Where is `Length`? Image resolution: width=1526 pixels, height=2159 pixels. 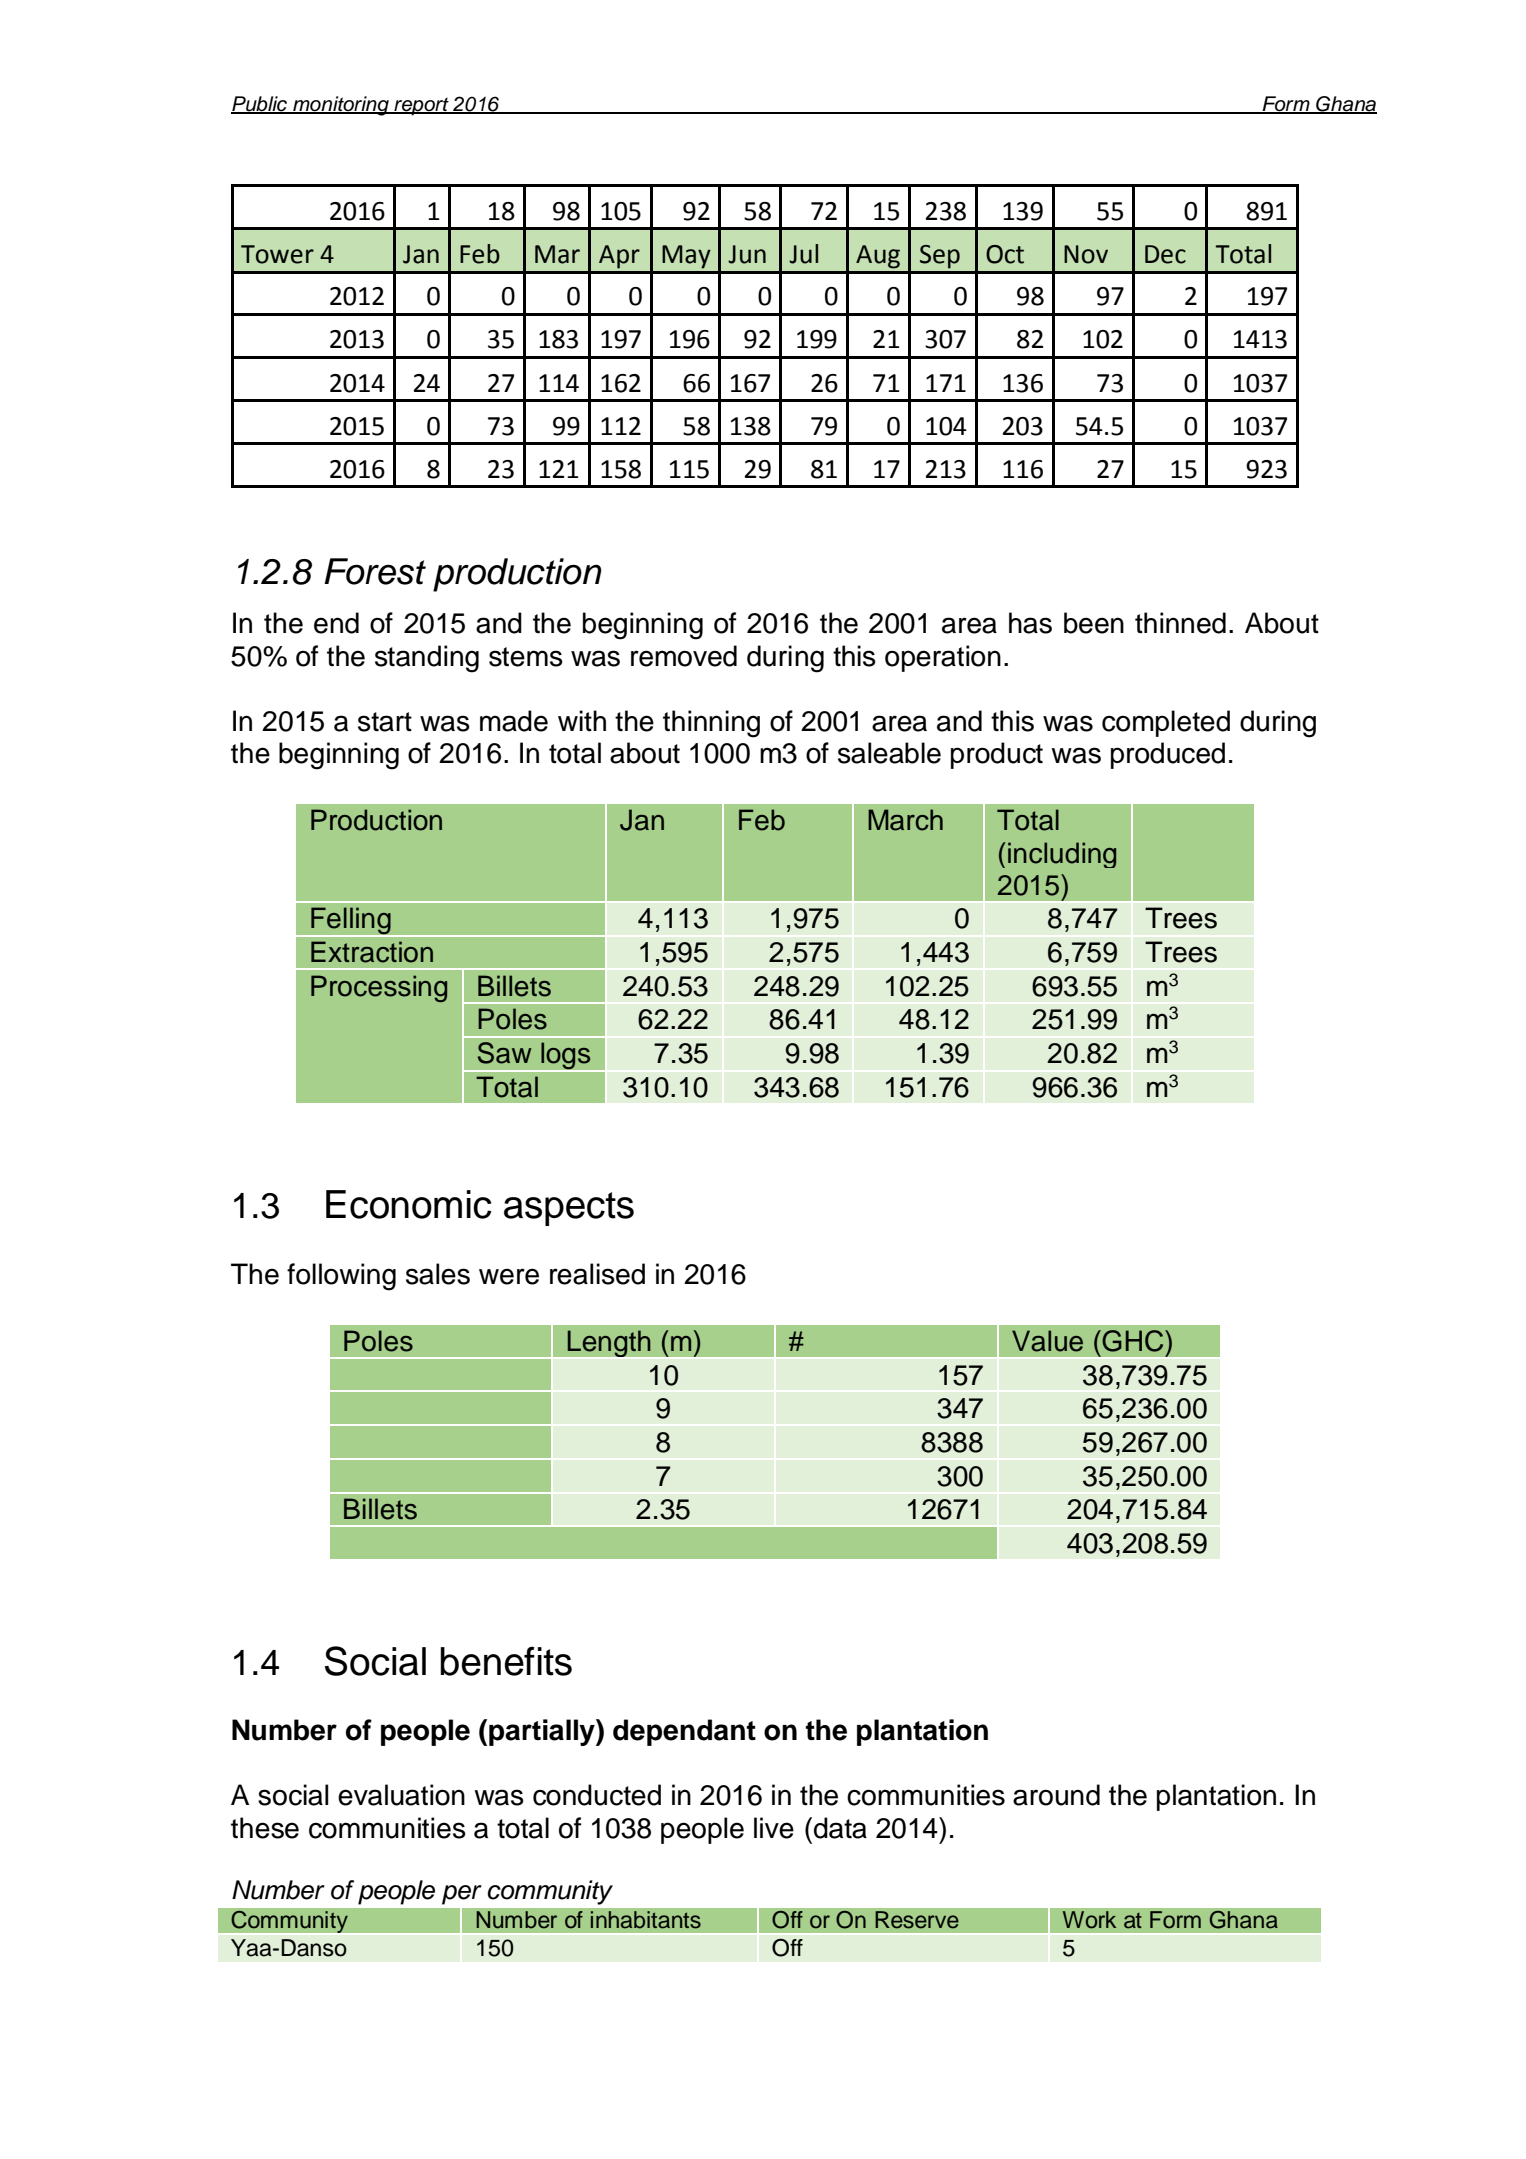 Length is located at coordinates (609, 1344).
